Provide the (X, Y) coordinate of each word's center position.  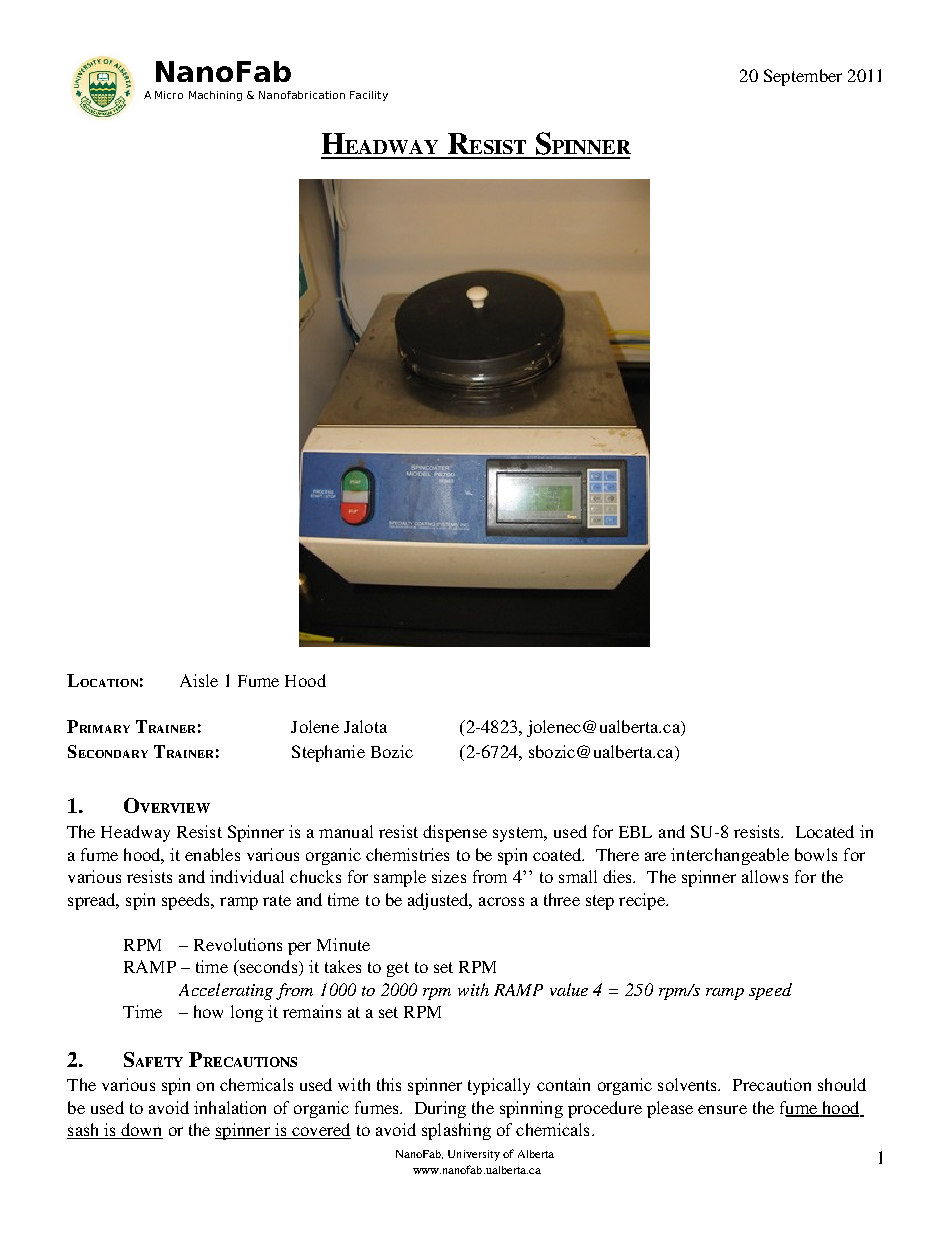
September (803, 77)
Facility (369, 96)
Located (825, 831)
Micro (169, 95)
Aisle (199, 680)
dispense (455, 833)
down (141, 1131)
